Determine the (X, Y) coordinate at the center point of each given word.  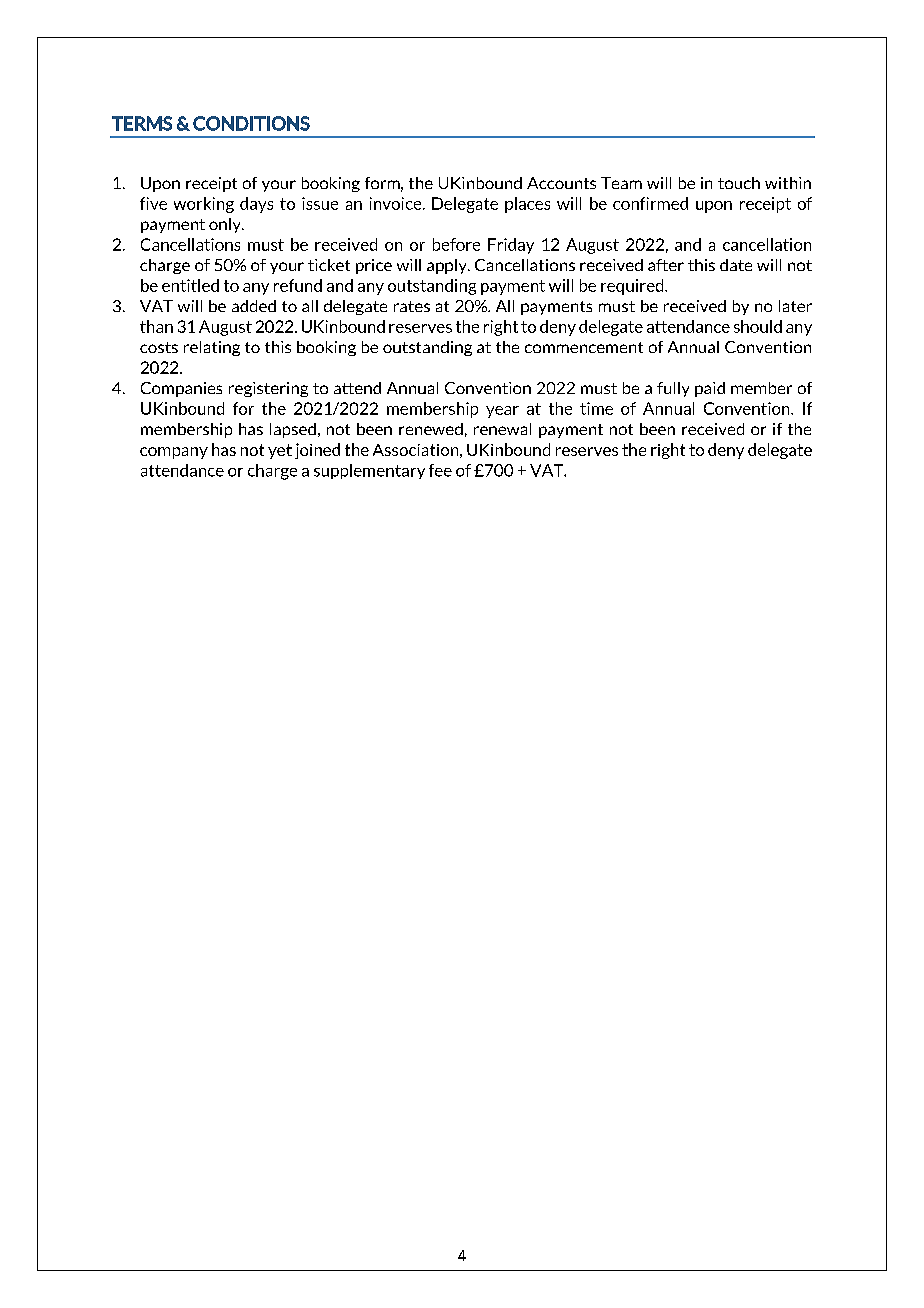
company (174, 453)
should (758, 326)
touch (739, 183)
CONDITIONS (251, 123)
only (226, 225)
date (736, 265)
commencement (584, 347)
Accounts (561, 183)
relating (212, 348)
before (456, 244)
